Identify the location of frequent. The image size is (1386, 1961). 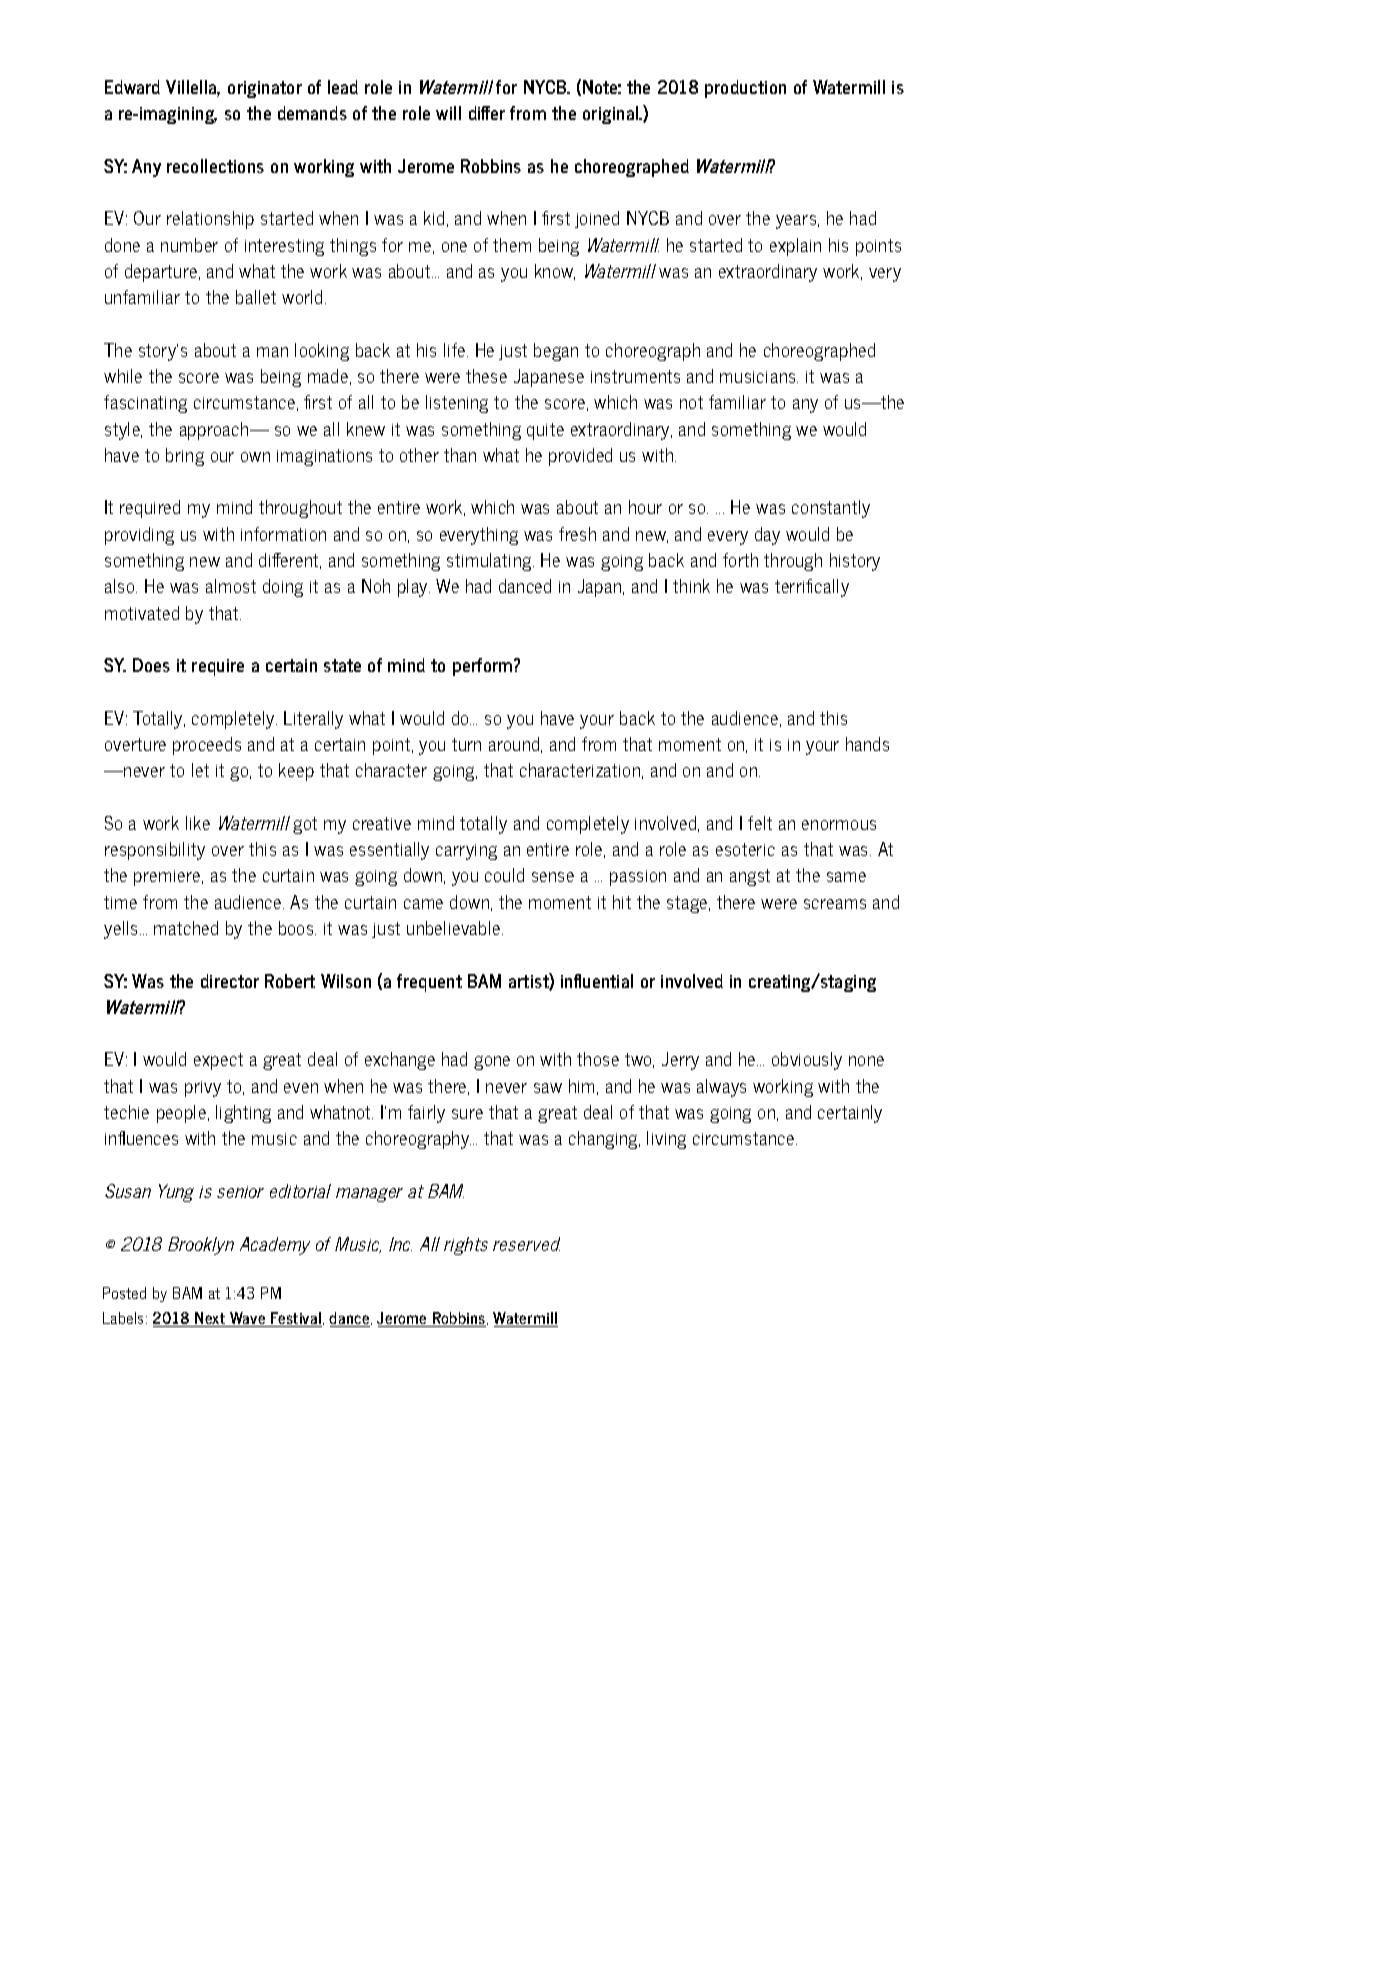
(429, 983).
